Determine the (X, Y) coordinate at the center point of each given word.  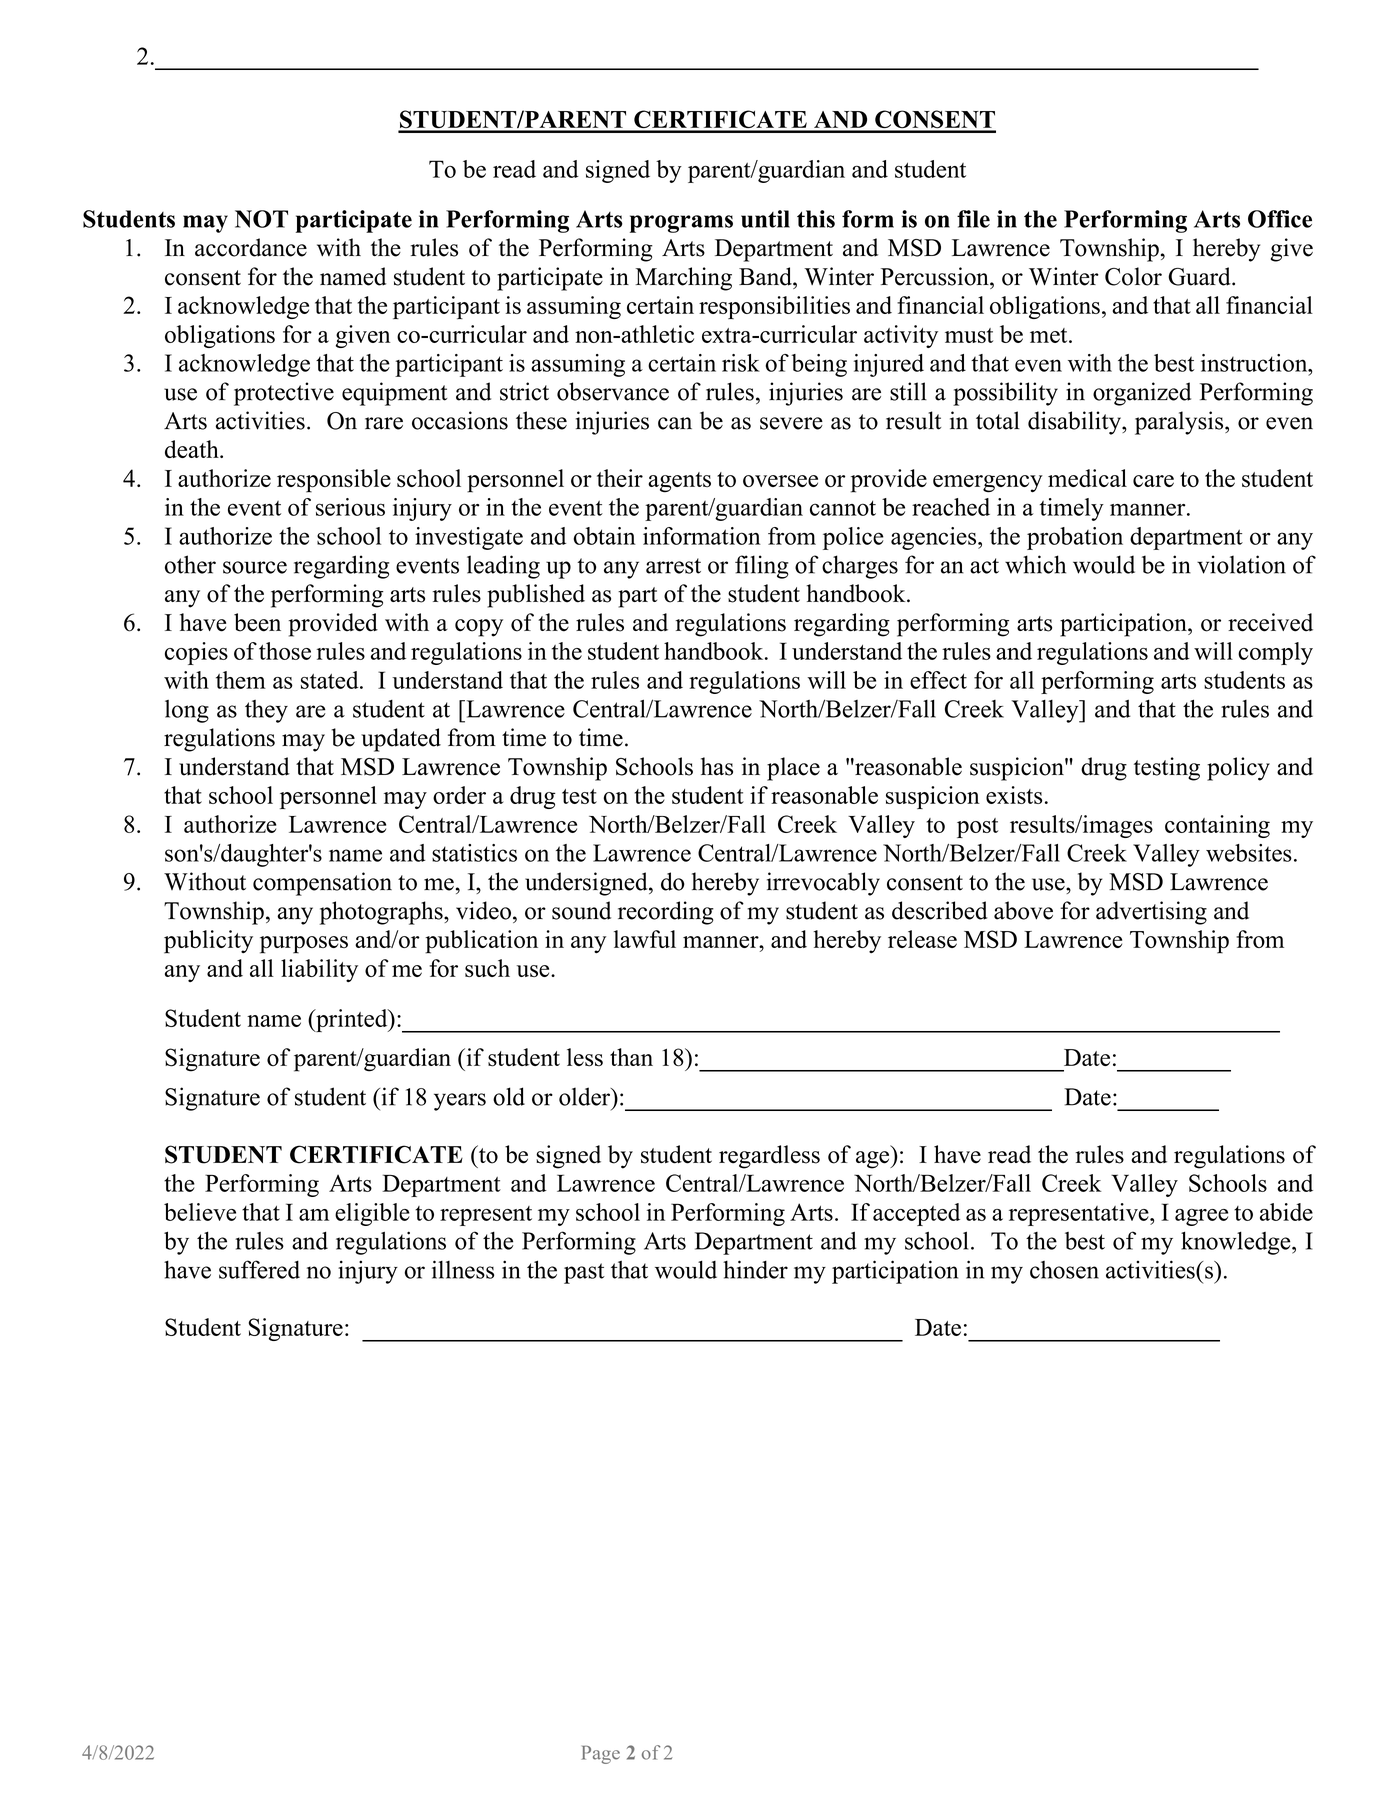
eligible (372, 1214)
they (266, 711)
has (717, 766)
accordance (251, 247)
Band (766, 276)
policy (1238, 769)
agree (1201, 1217)
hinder (755, 1269)
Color (1133, 276)
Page (600, 1754)
